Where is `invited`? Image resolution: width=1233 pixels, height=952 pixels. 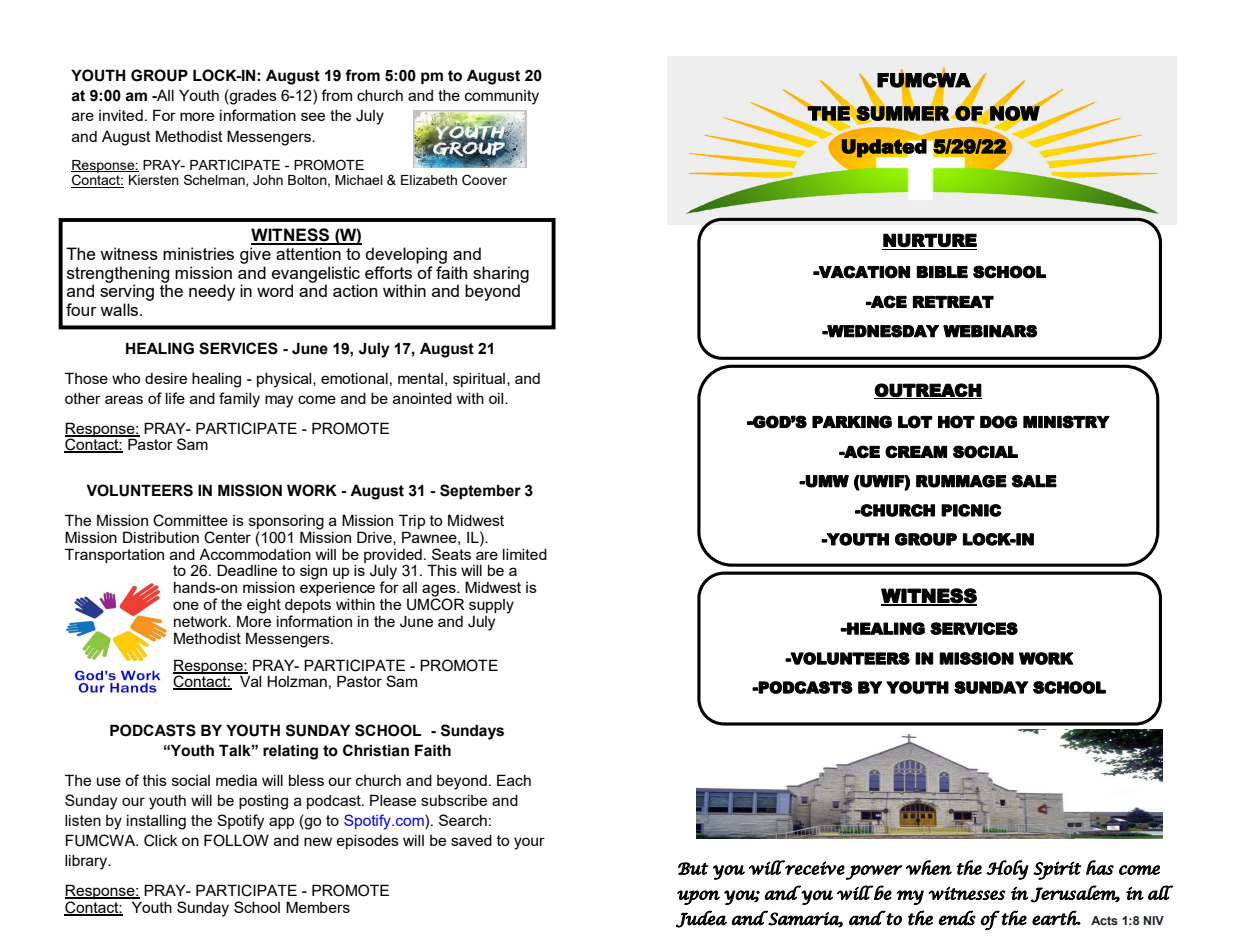
invited is located at coordinates (121, 115).
